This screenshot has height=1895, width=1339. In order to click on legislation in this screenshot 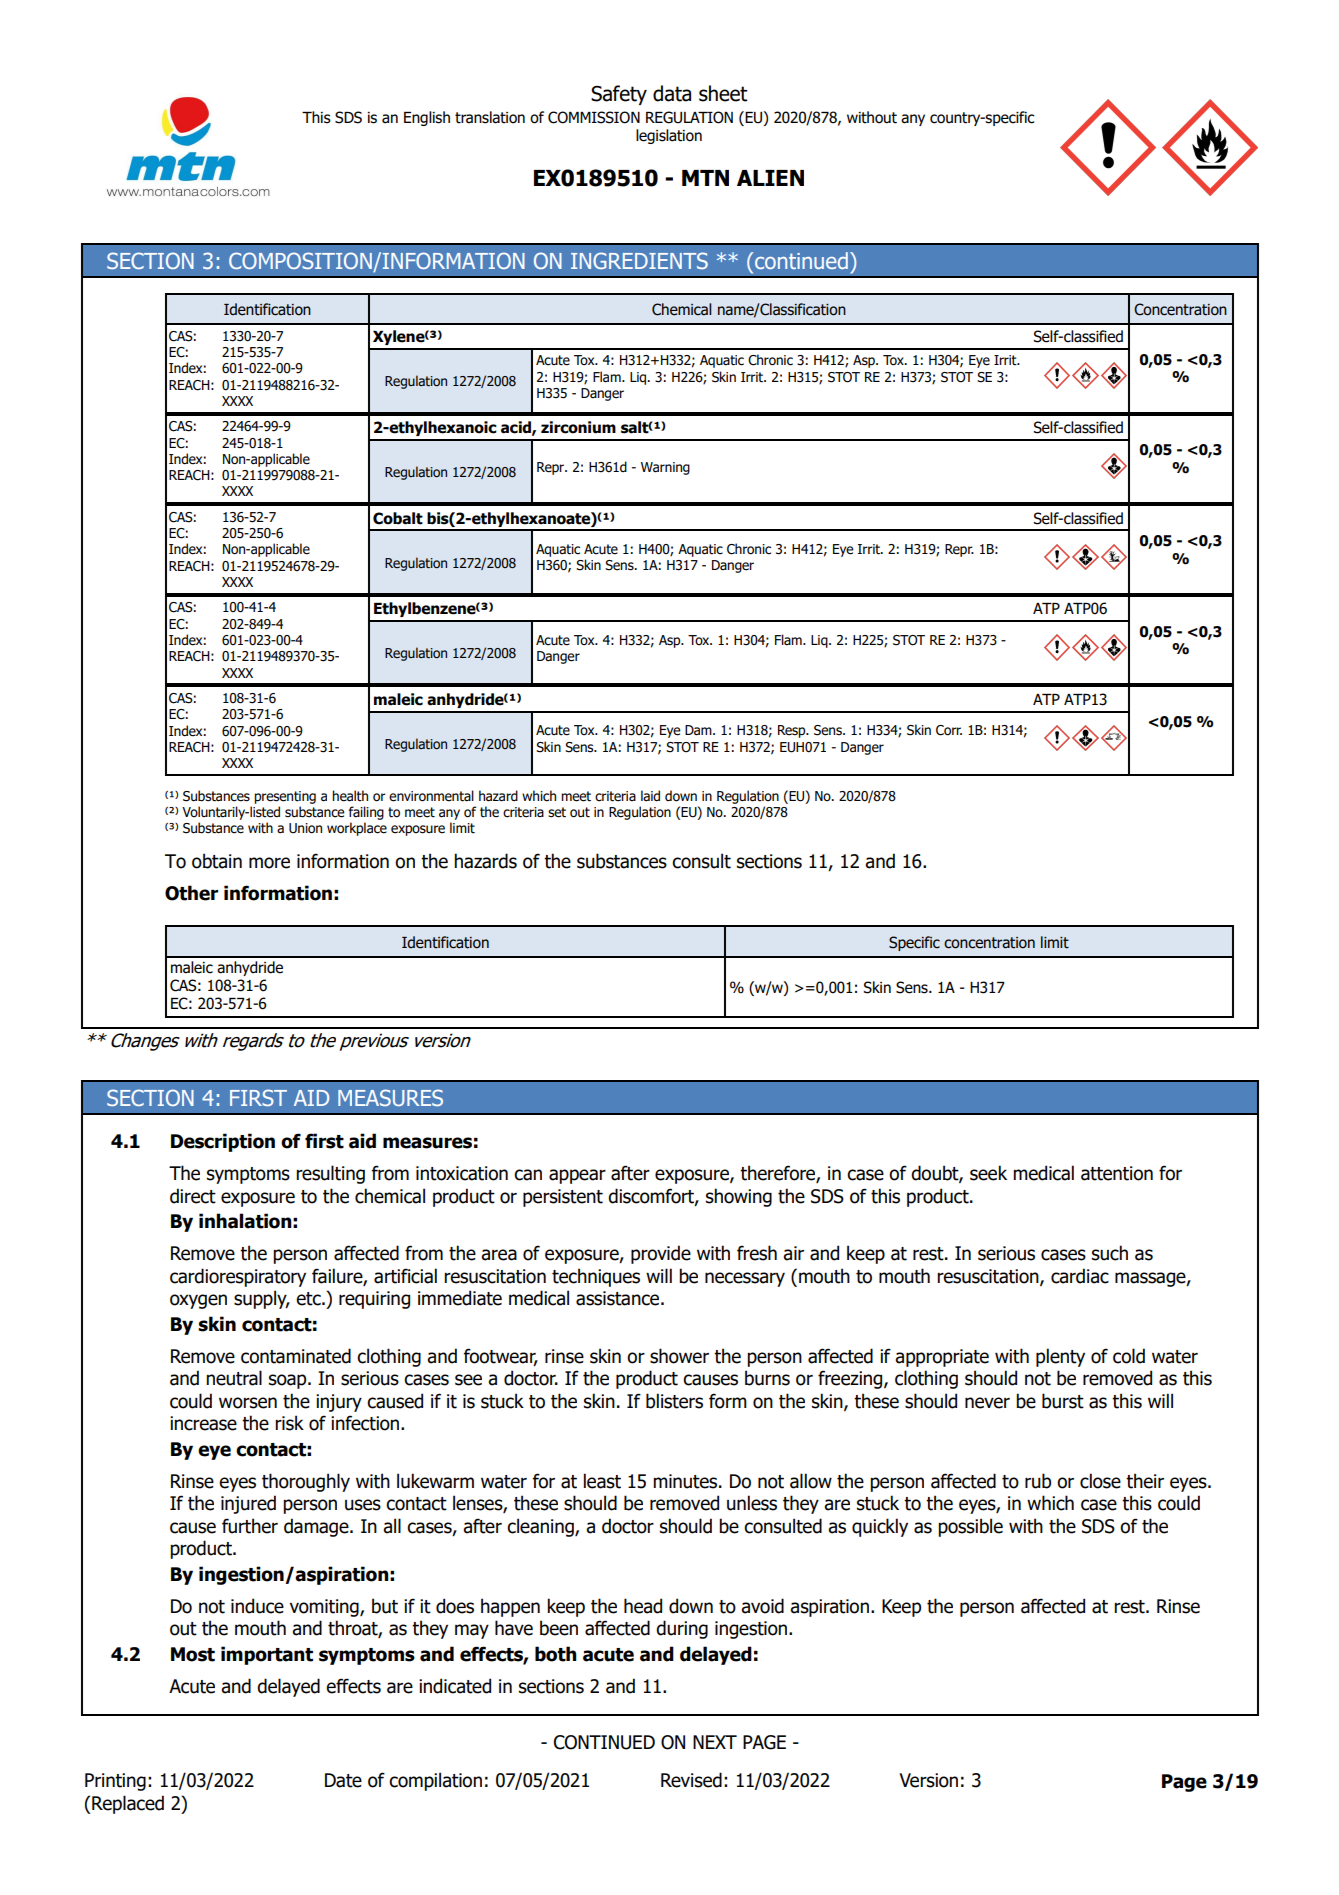, I will do `click(669, 136)`.
